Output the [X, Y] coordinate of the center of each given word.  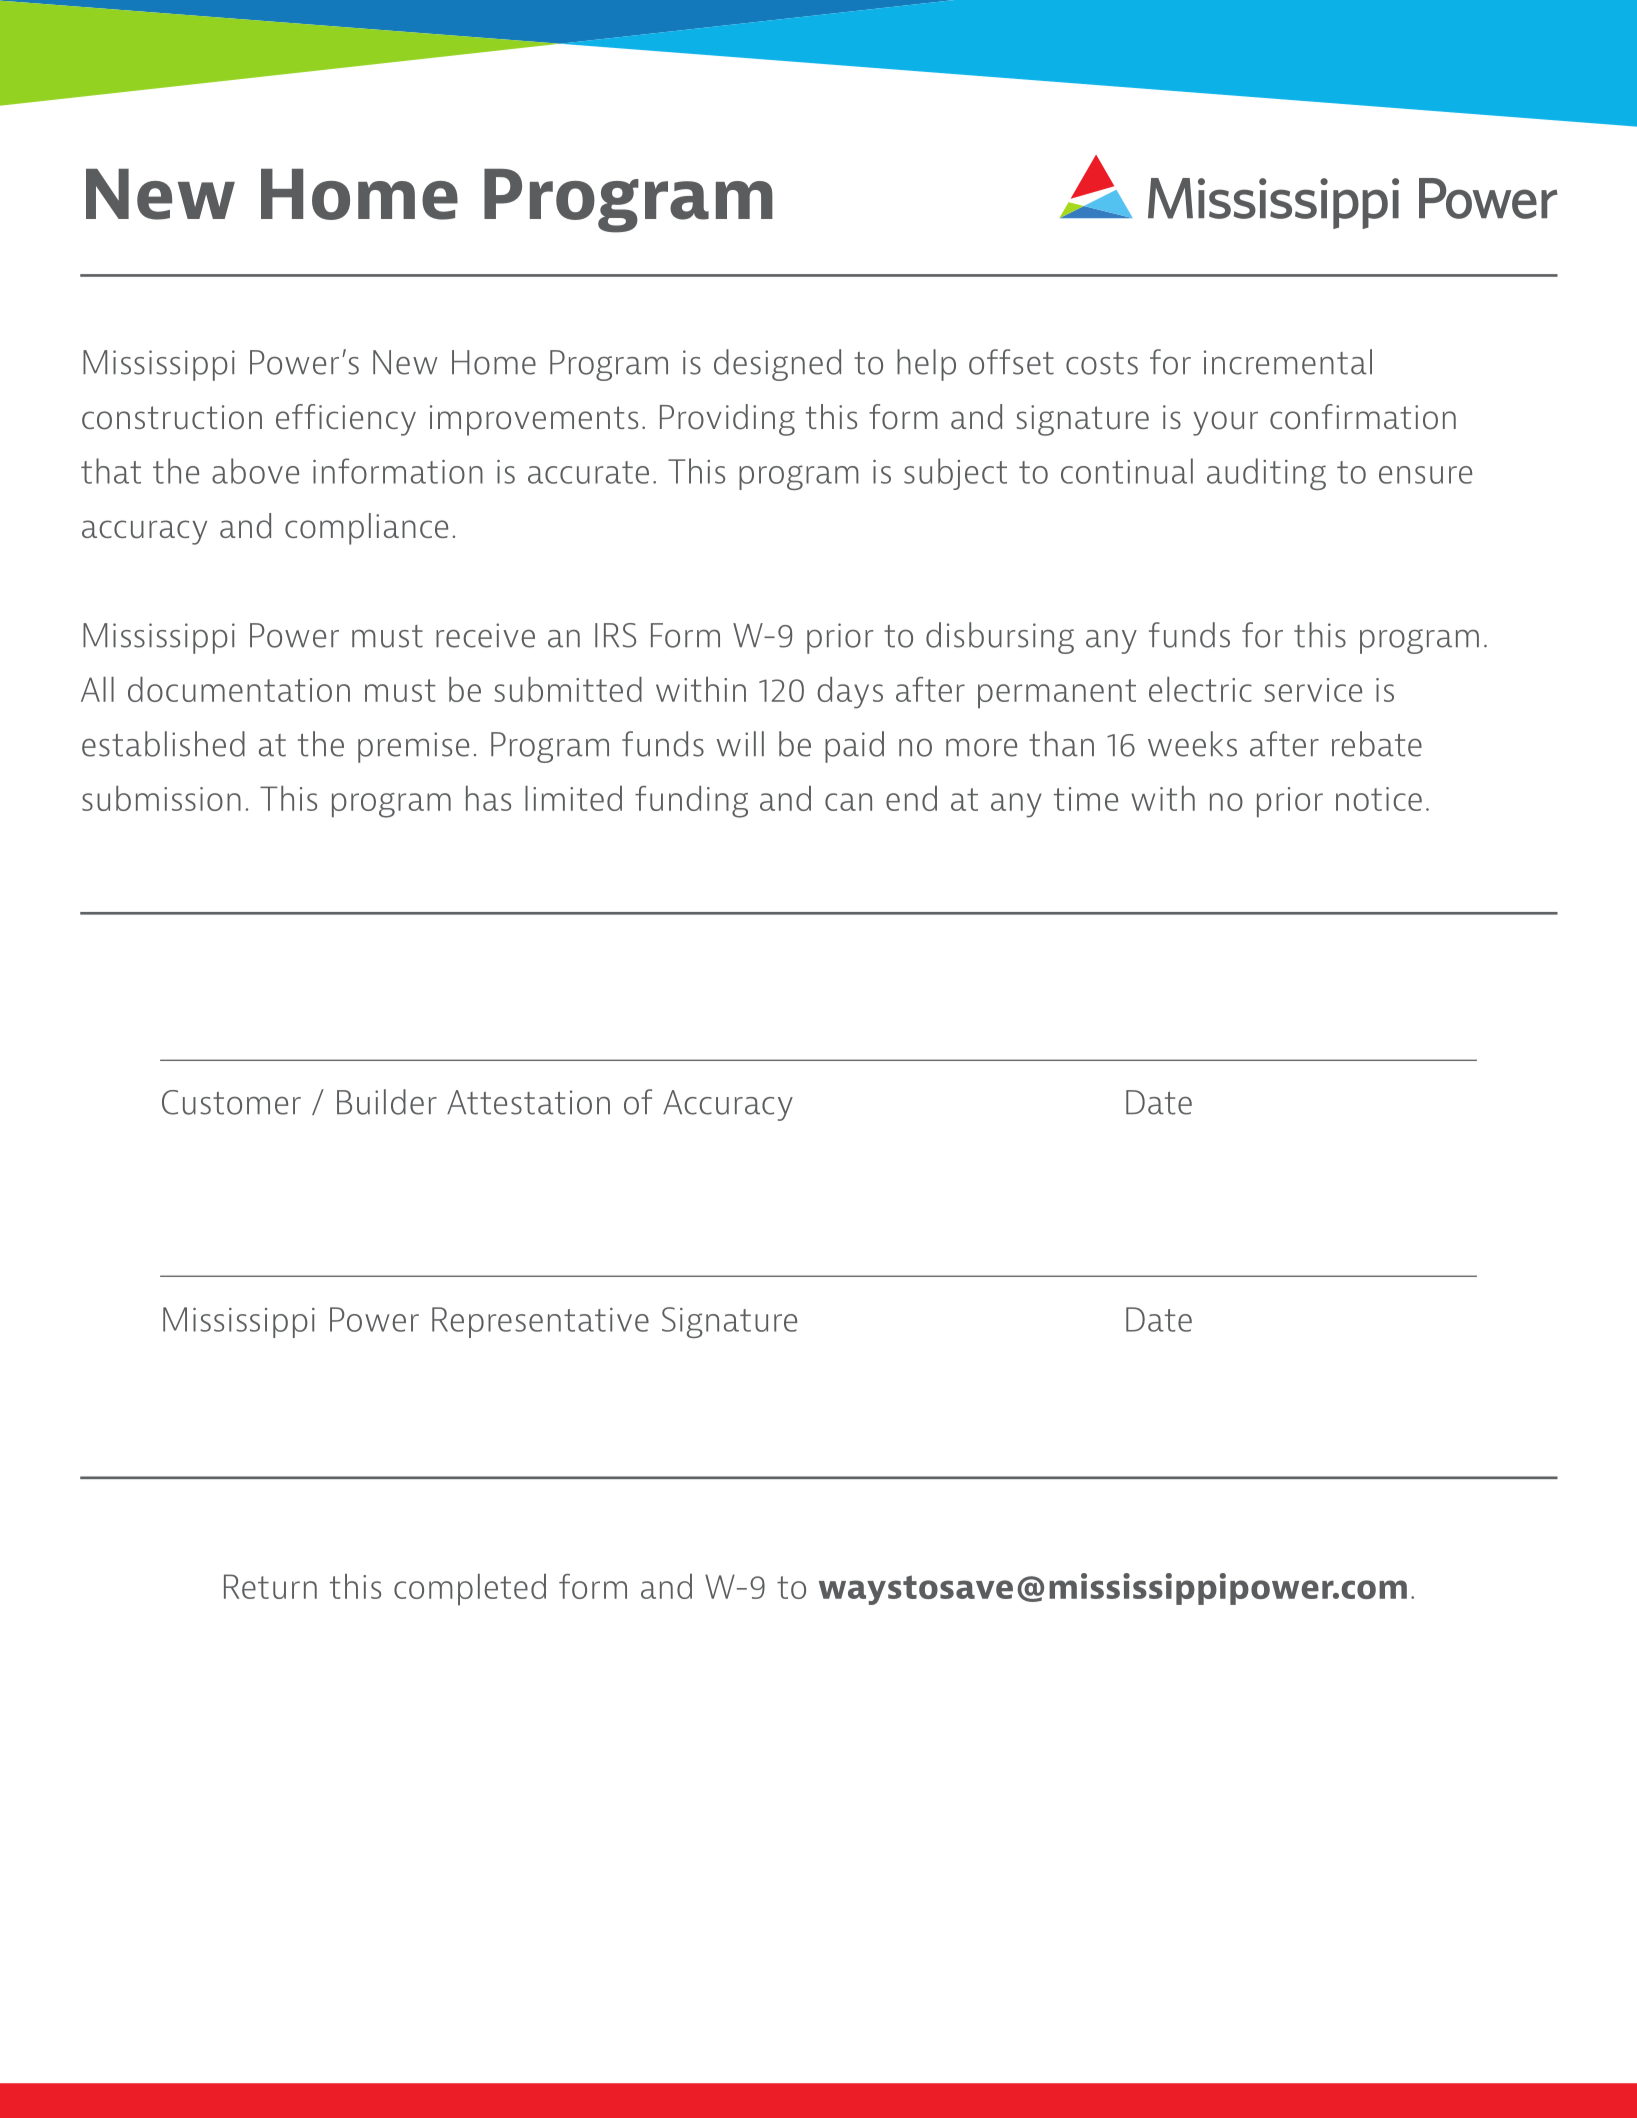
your [1225, 423]
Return [270, 1586]
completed [470, 1589]
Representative [540, 1322]
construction [172, 417]
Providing [727, 420]
